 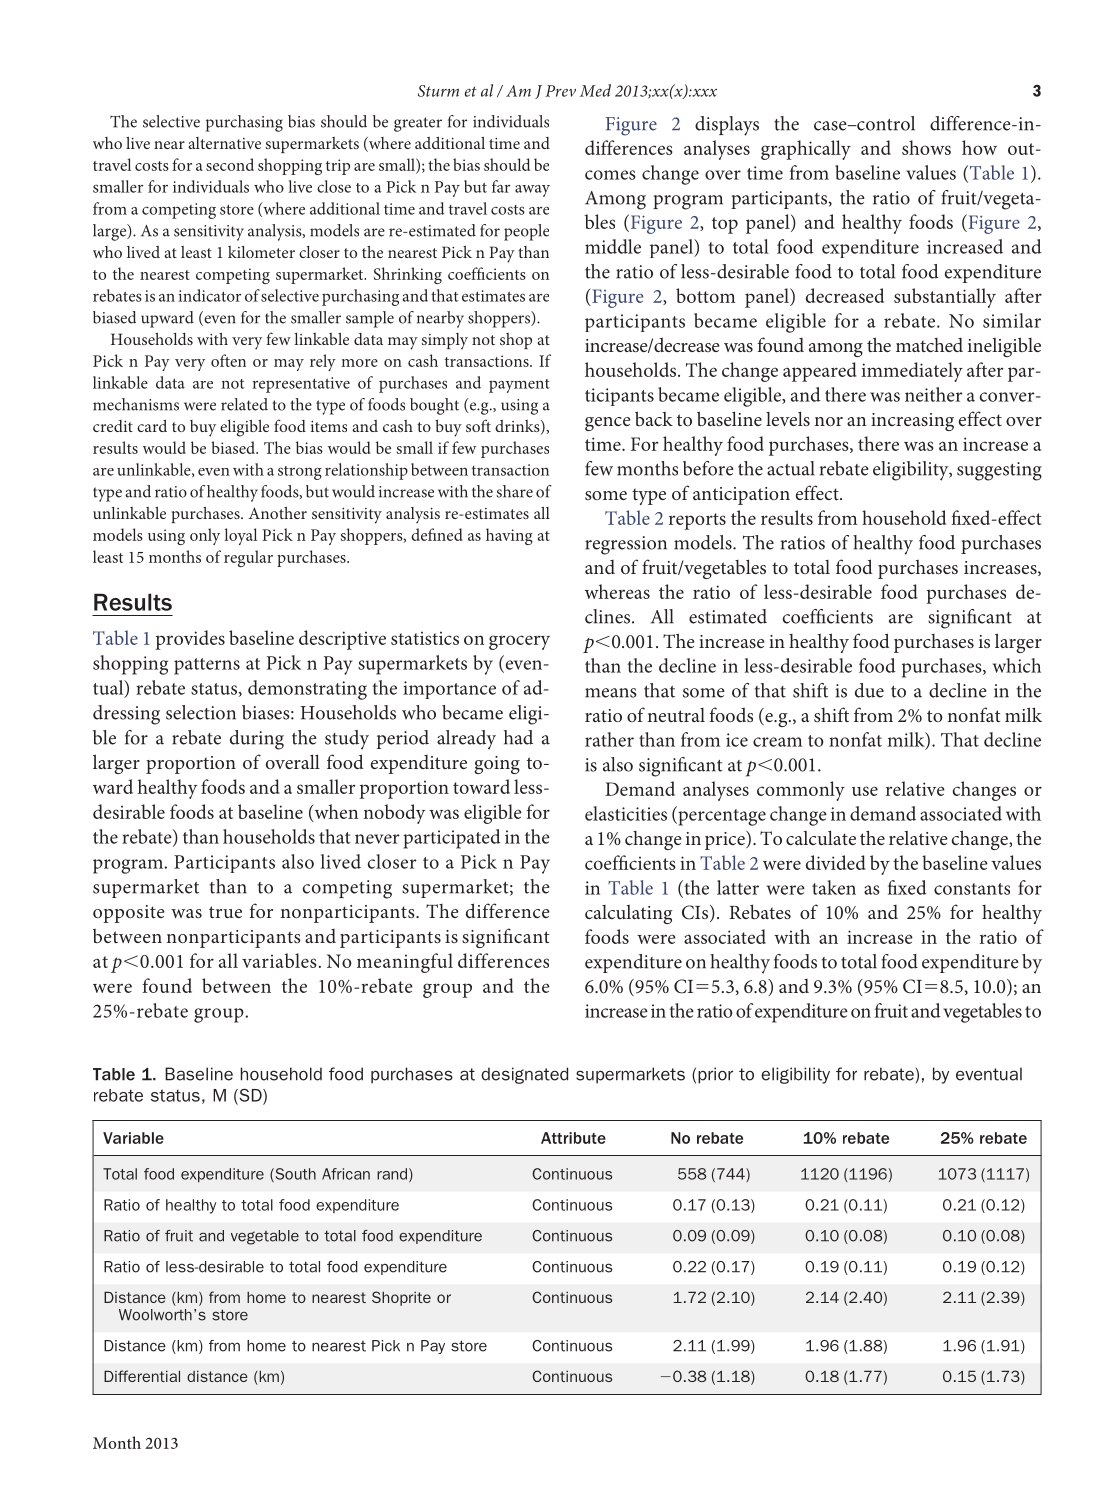 What do you see at coordinates (715, 1075) in the screenshot?
I see `prior` at bounding box center [715, 1075].
